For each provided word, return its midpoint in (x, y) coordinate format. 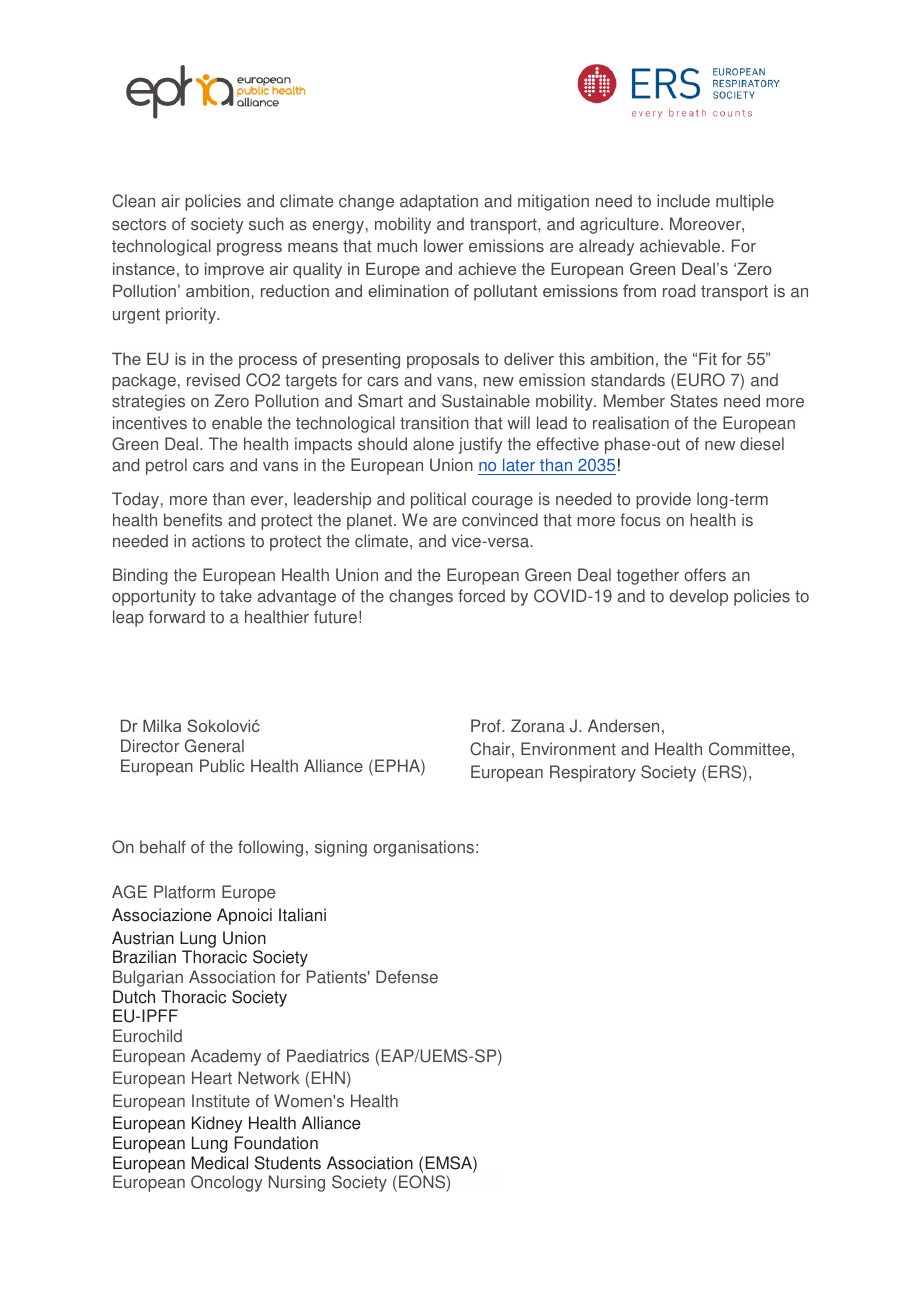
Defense (407, 977)
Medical (220, 1163)
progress (249, 249)
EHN (328, 1077)
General (214, 746)
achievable (681, 246)
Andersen (623, 726)
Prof (487, 726)
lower (443, 246)
